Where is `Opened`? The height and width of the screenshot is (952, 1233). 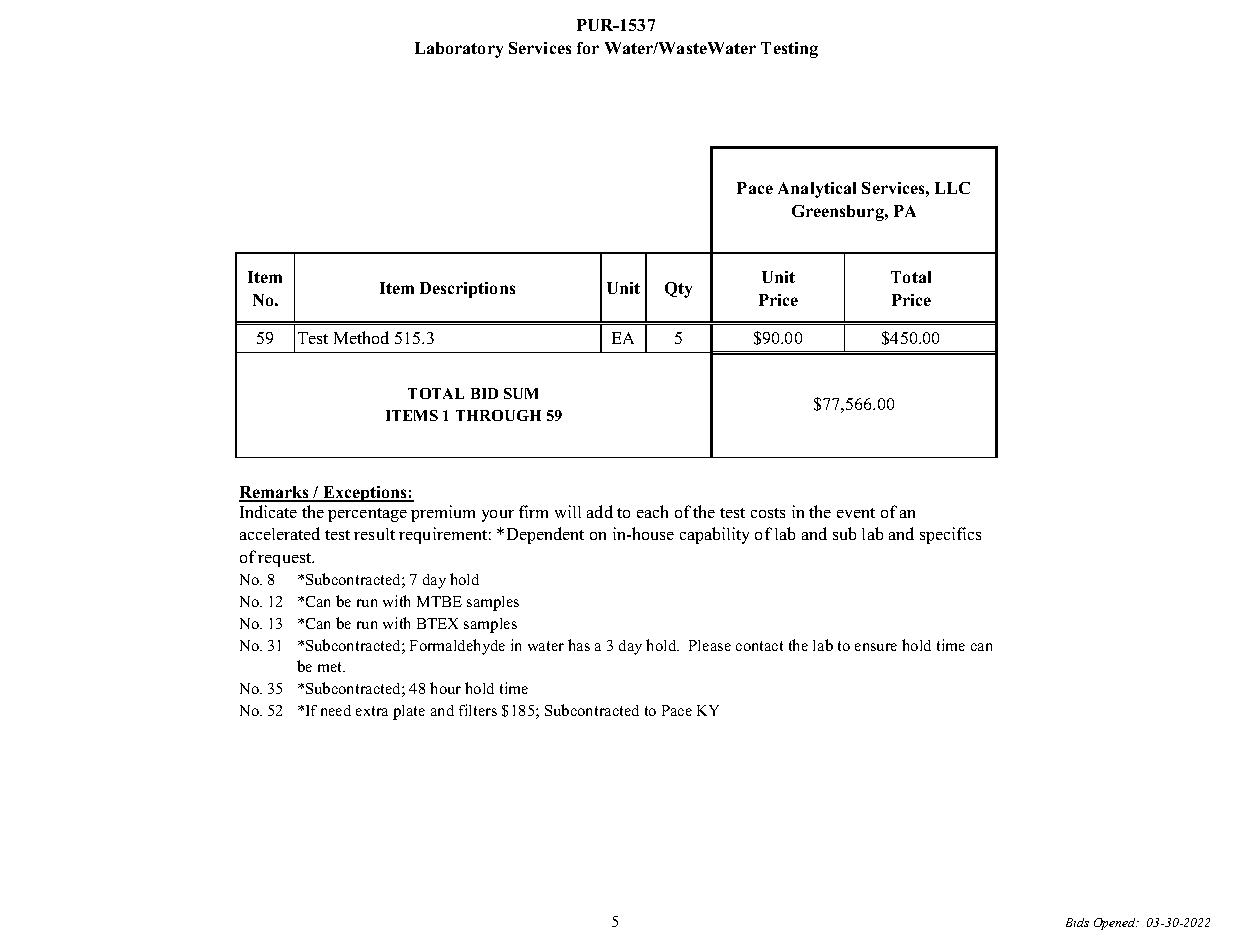
Opened is located at coordinates (1116, 924).
